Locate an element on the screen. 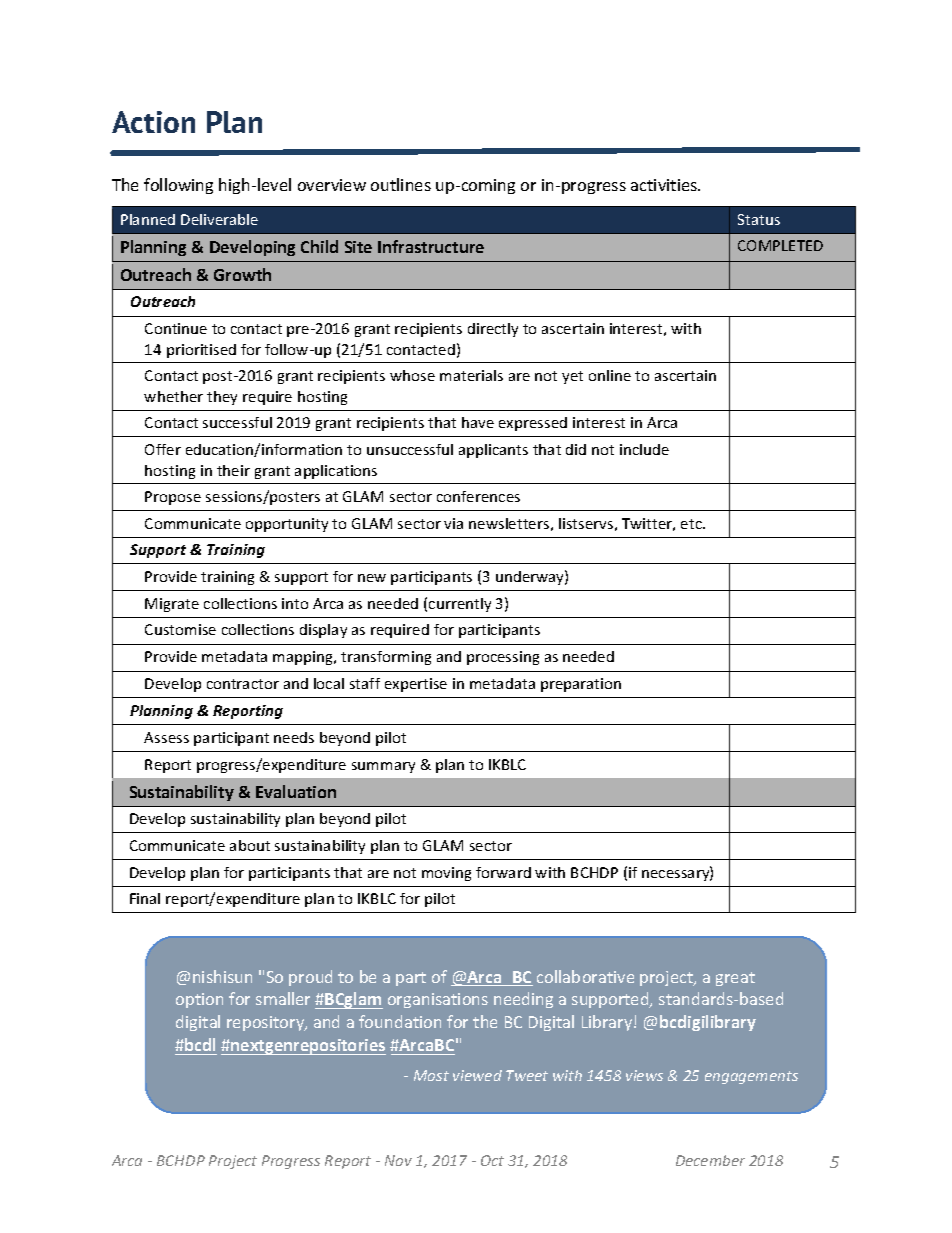 The width and height of the screenshot is (952, 1233). include is located at coordinates (644, 449).
